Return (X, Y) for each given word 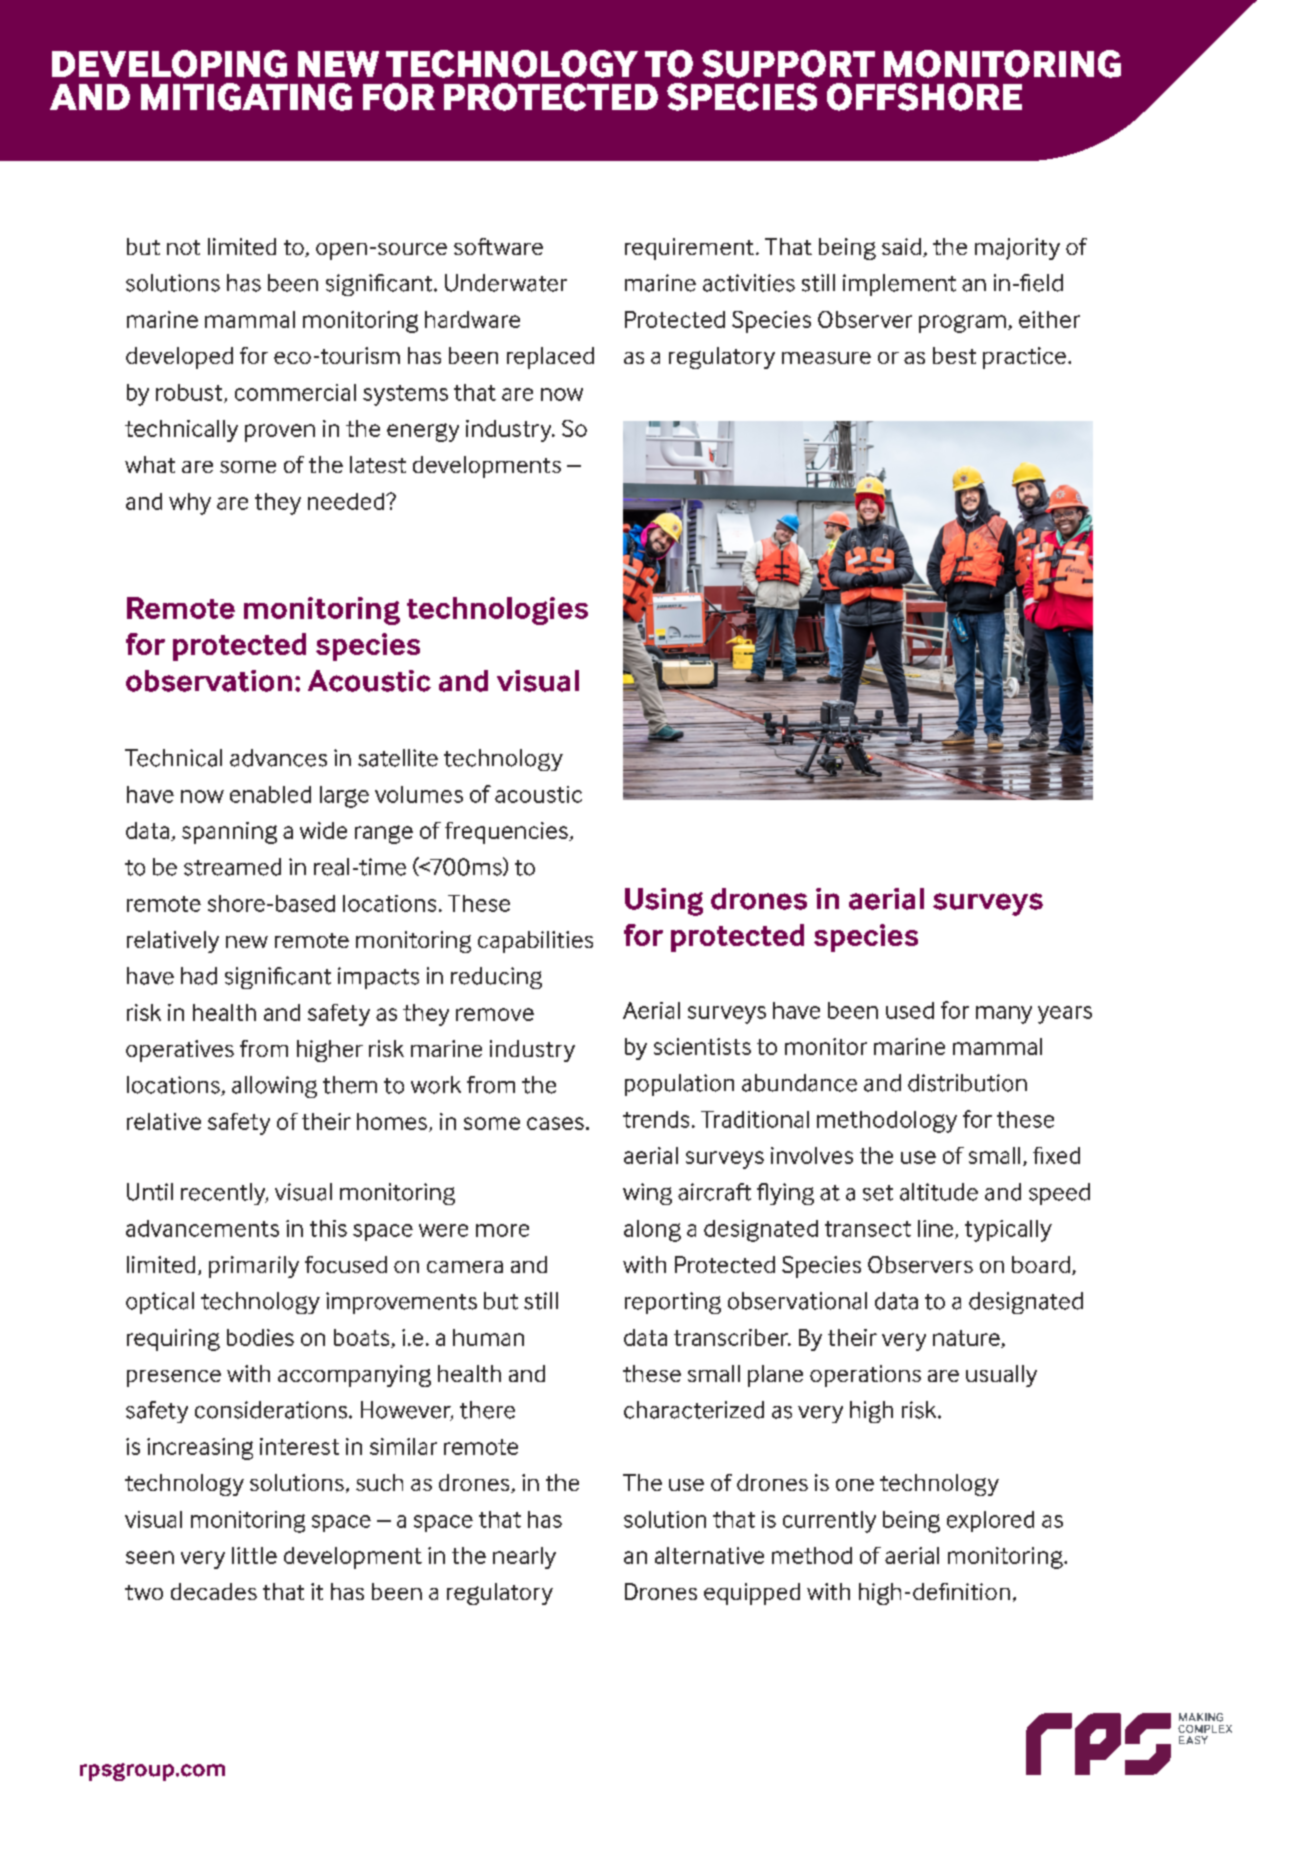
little (254, 1555)
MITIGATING (246, 97)
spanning (229, 833)
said (901, 246)
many (1004, 1015)
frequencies (507, 833)
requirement (689, 249)
